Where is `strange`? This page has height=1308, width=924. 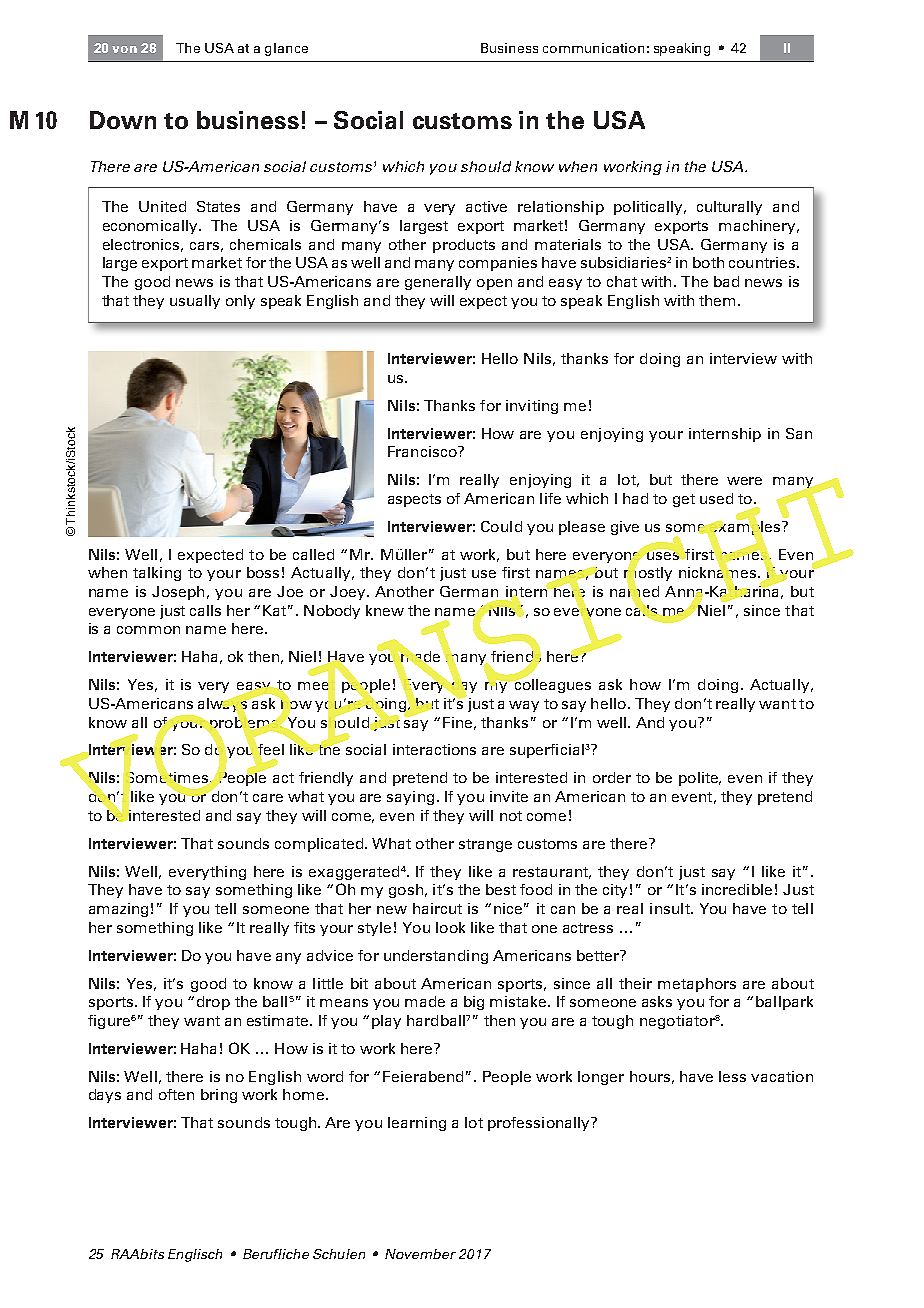
strange is located at coordinates (485, 845).
